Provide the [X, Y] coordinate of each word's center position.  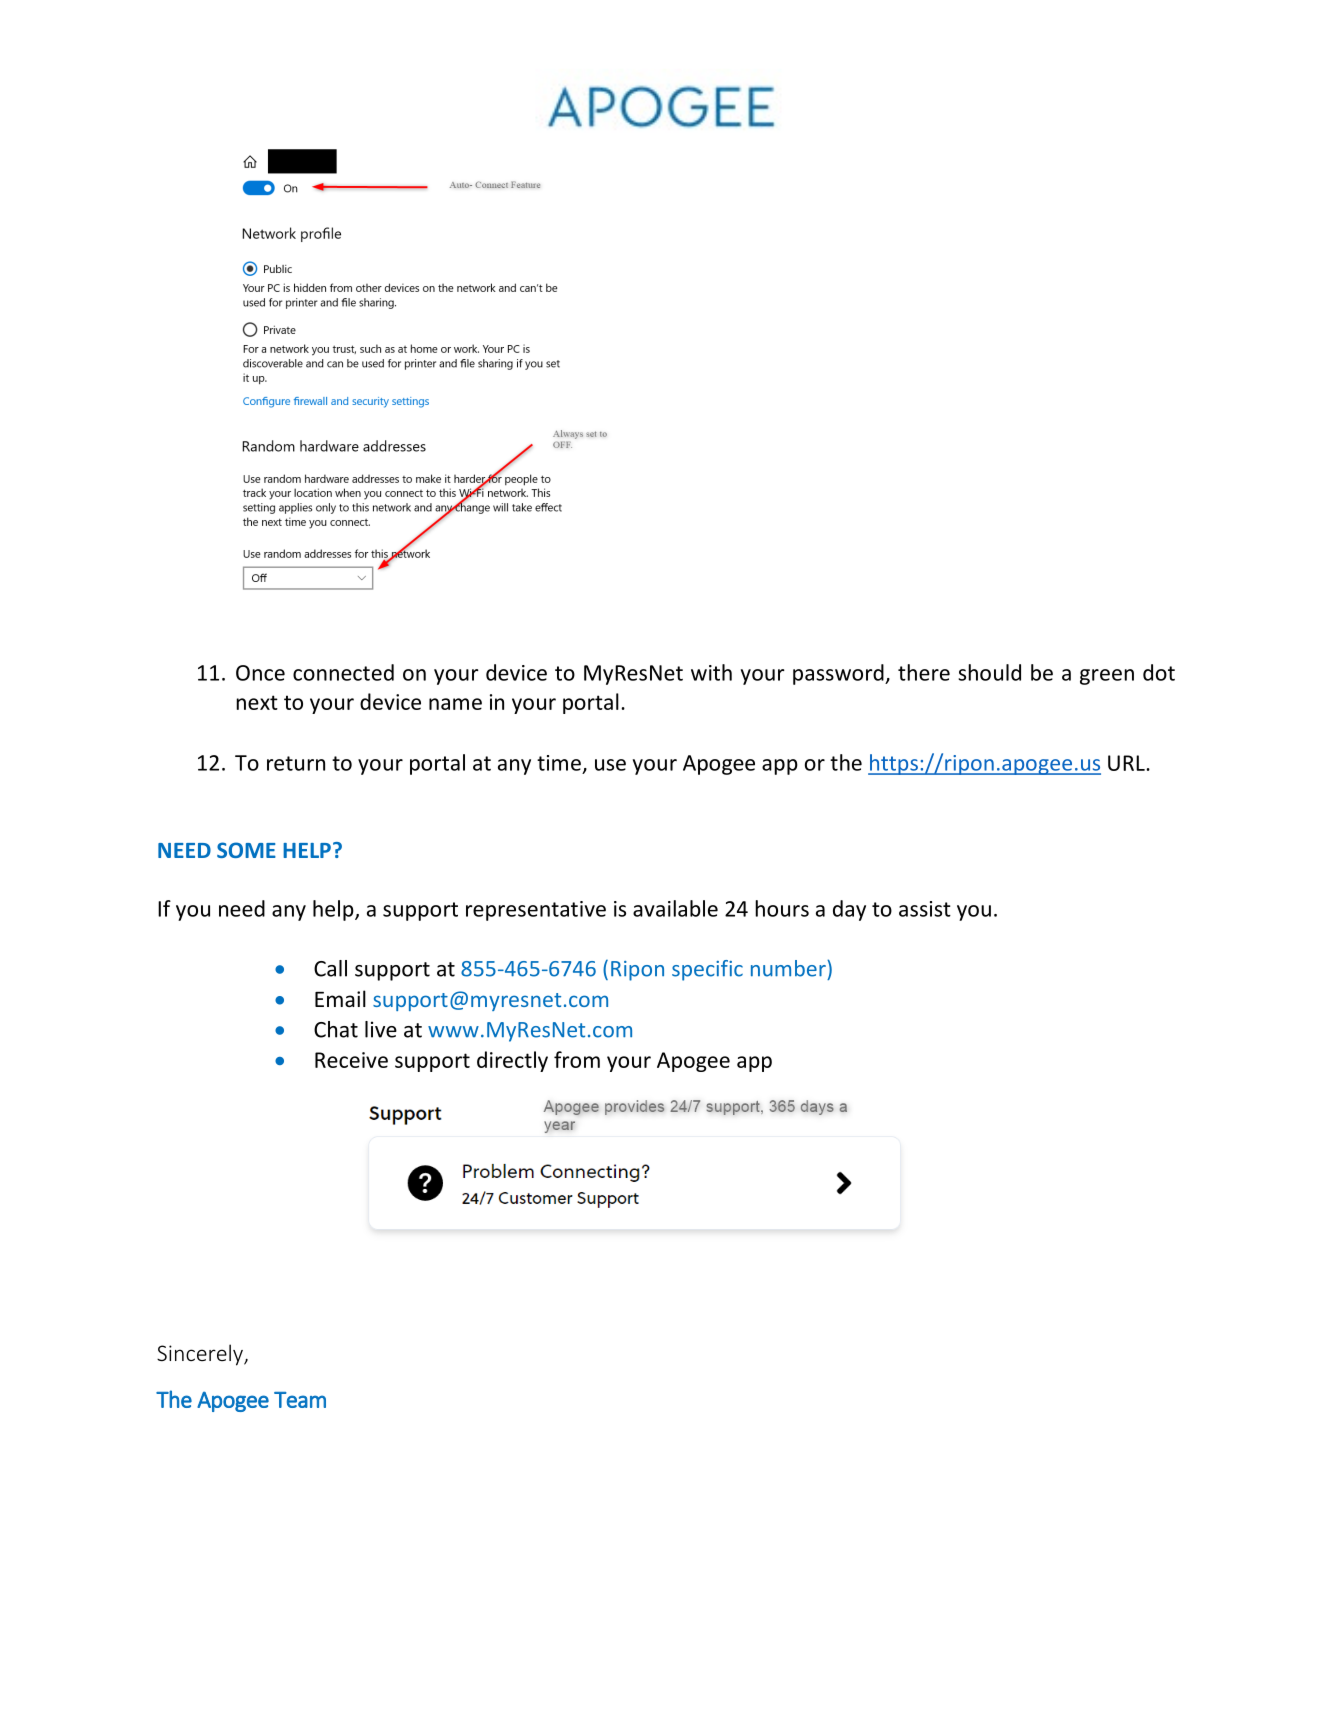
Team [300, 1400]
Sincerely [201, 1355]
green [1107, 677]
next [257, 702]
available [675, 908]
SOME [246, 850]
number [789, 968]
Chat [336, 1029]
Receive [351, 1060]
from [577, 1059]
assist [925, 909]
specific [707, 970]
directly [512, 1061]
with [711, 672]
